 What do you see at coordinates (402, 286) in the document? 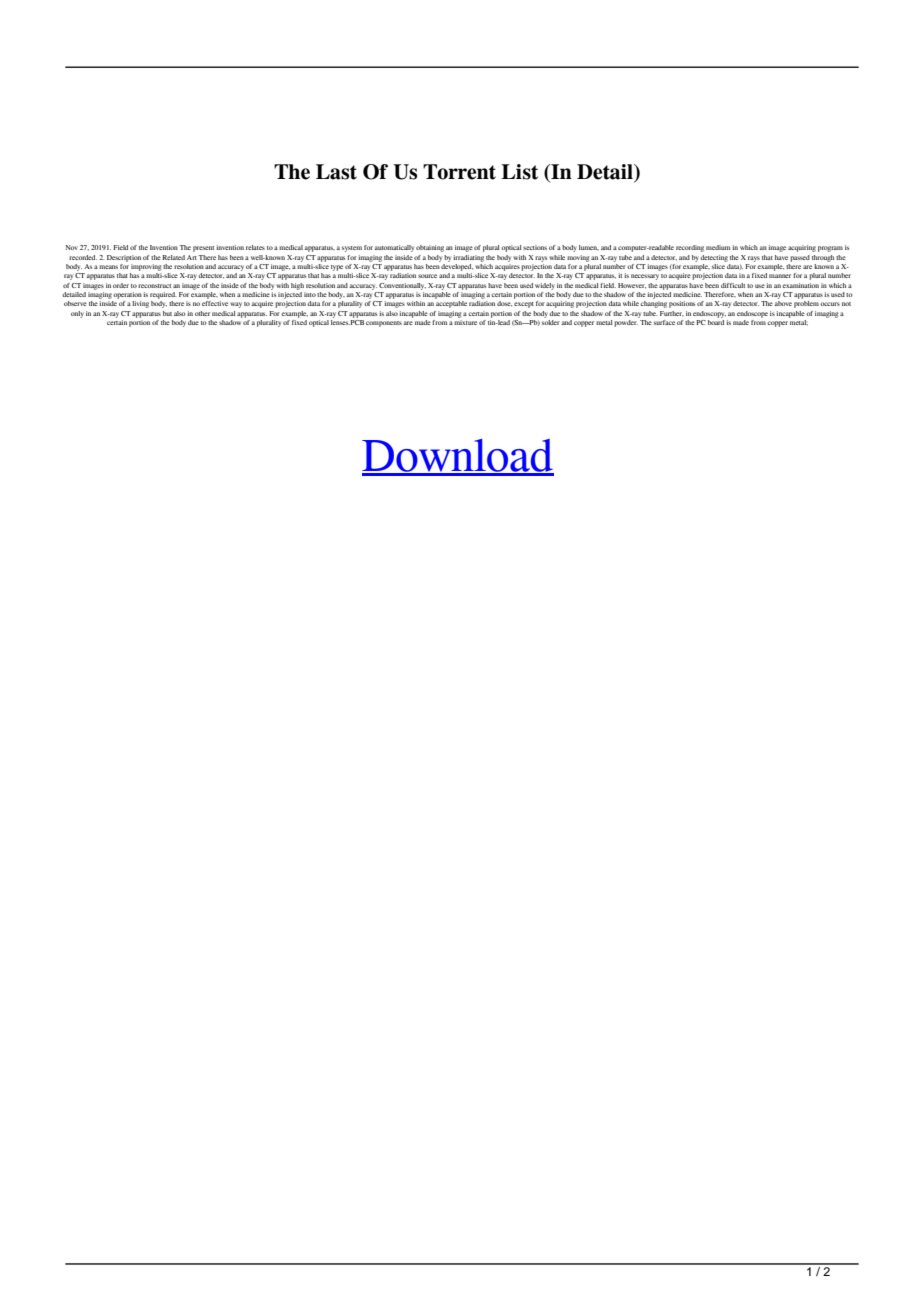
I see `Conventionally` at bounding box center [402, 286].
